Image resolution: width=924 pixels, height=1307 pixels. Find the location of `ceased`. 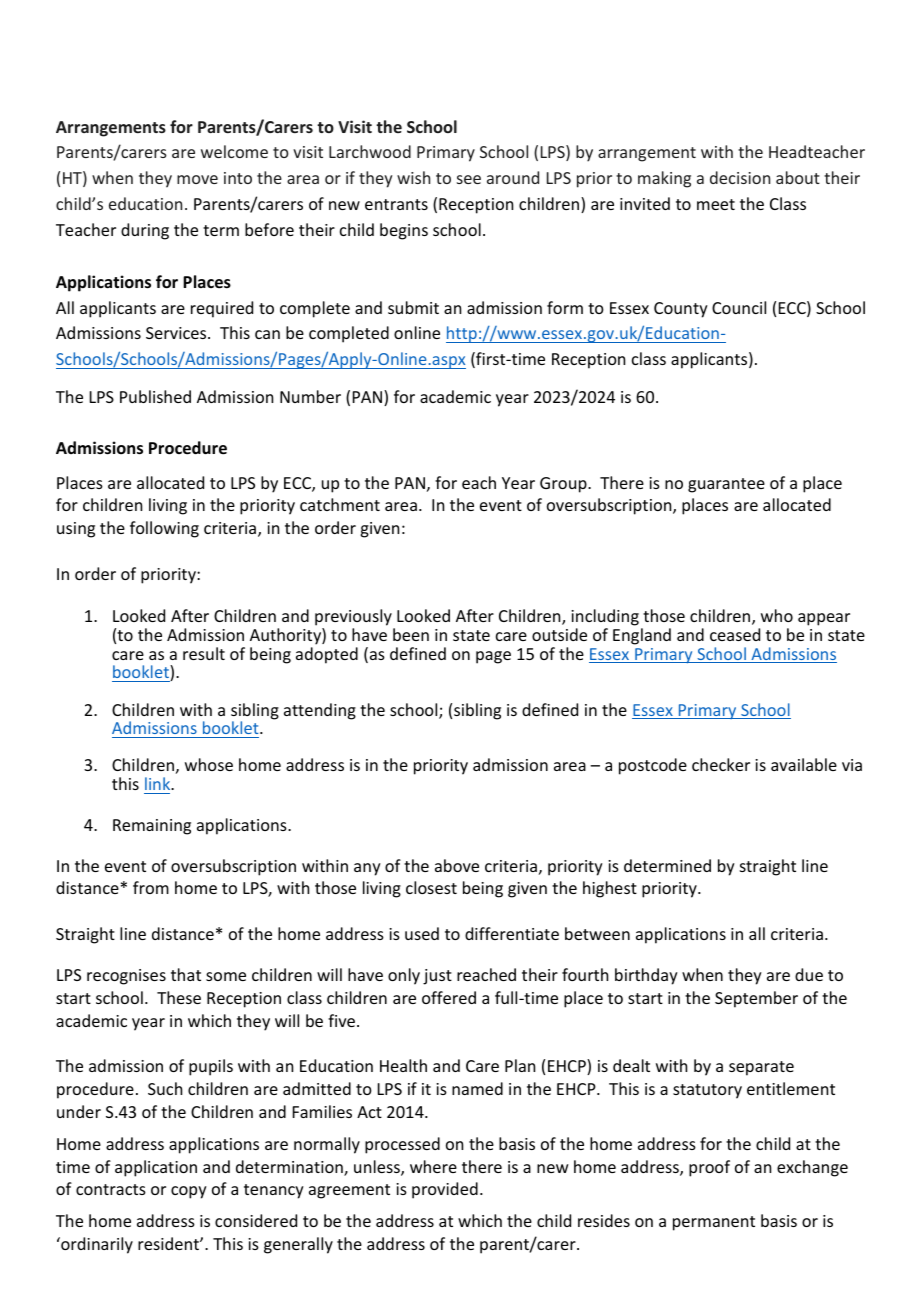

ceased is located at coordinates (735, 634).
